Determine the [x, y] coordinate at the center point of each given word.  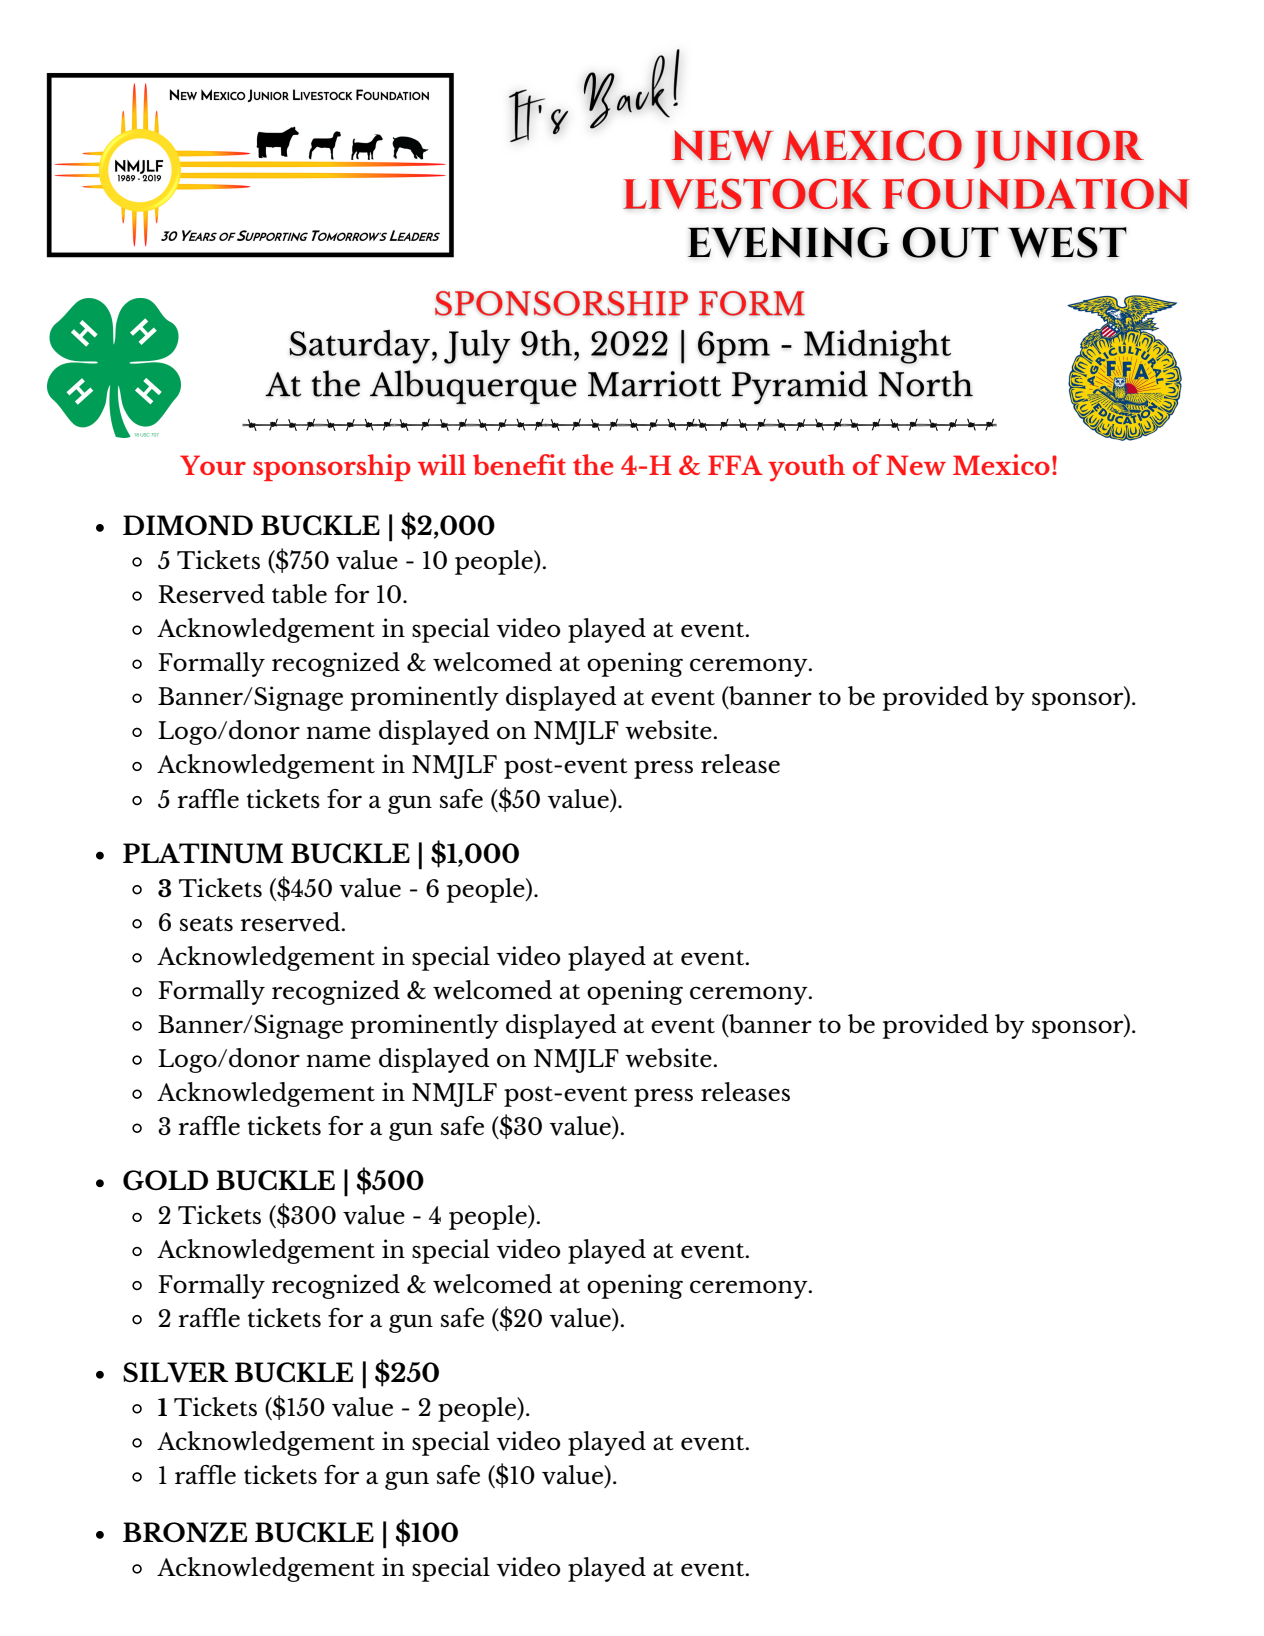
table [299, 593]
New [916, 465]
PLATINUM [203, 853]
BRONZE [185, 1532]
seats [206, 923]
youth [806, 468]
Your [213, 465]
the [593, 464]
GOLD [165, 1180]
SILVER [175, 1372]
